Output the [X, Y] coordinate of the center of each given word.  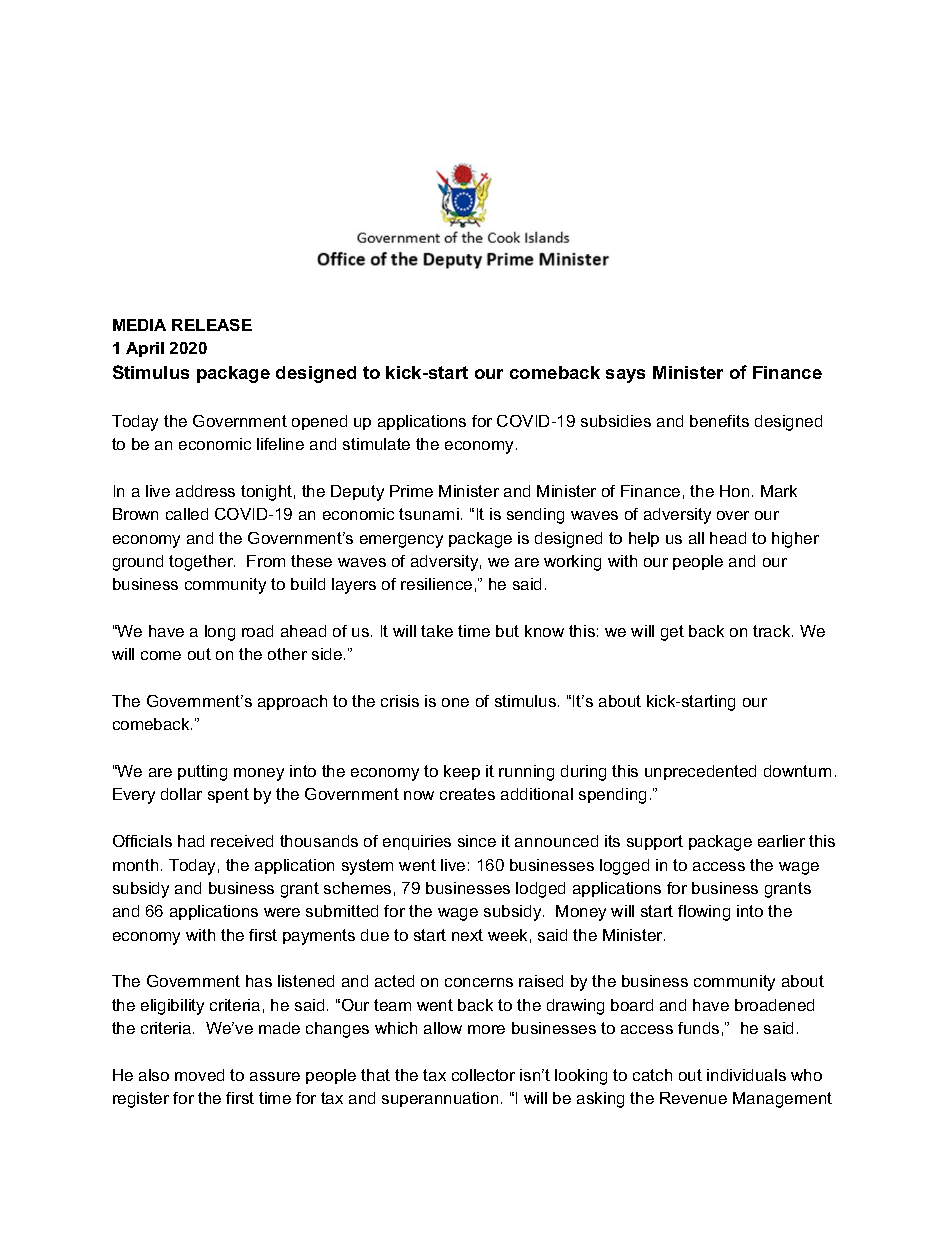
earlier [781, 841]
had [191, 841]
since [477, 841]
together [202, 563]
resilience [436, 584]
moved [199, 1075]
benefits [719, 421]
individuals [746, 1075]
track [773, 631]
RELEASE [212, 325]
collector [483, 1075]
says [625, 376]
